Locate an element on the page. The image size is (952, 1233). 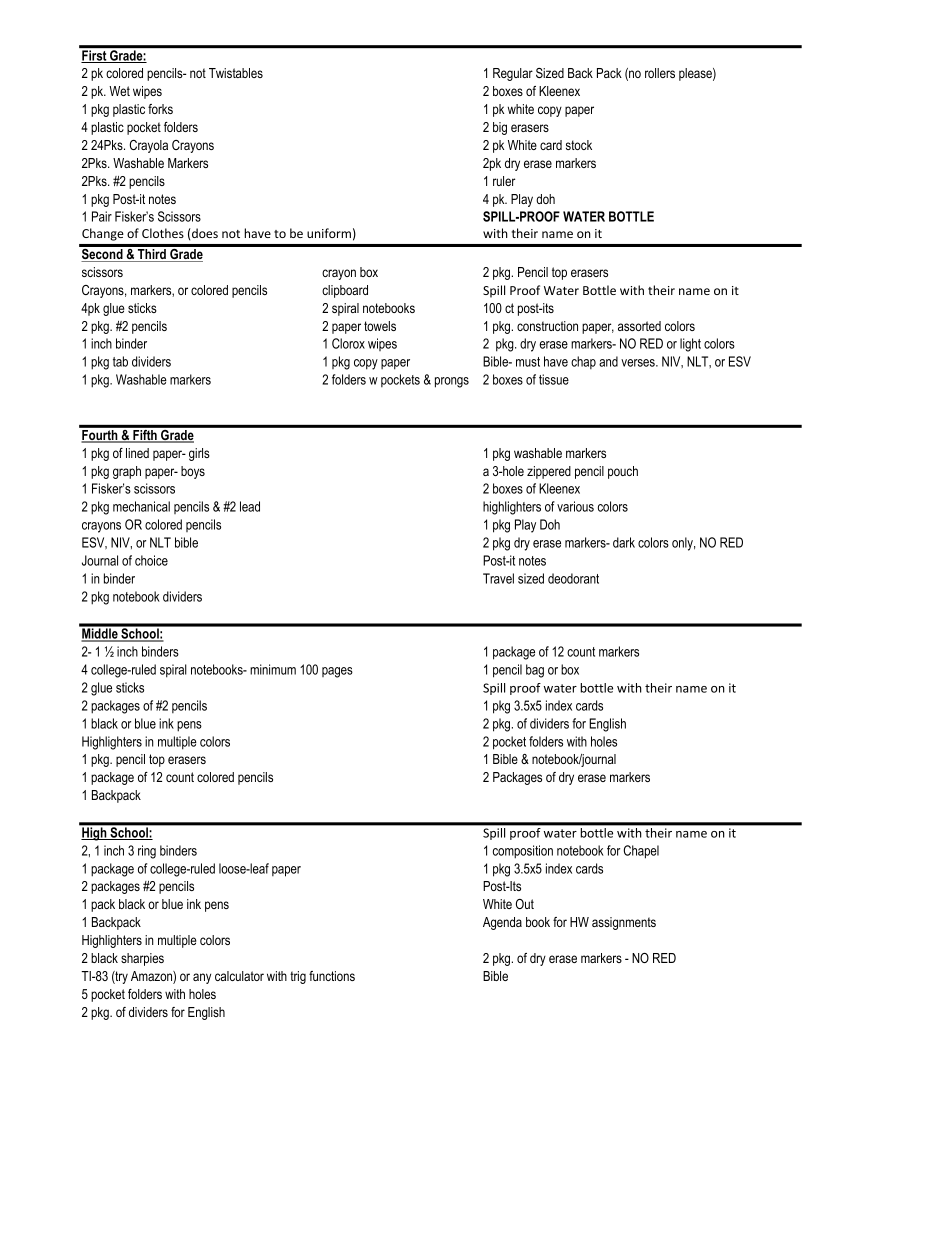
pages is located at coordinates (337, 672).
